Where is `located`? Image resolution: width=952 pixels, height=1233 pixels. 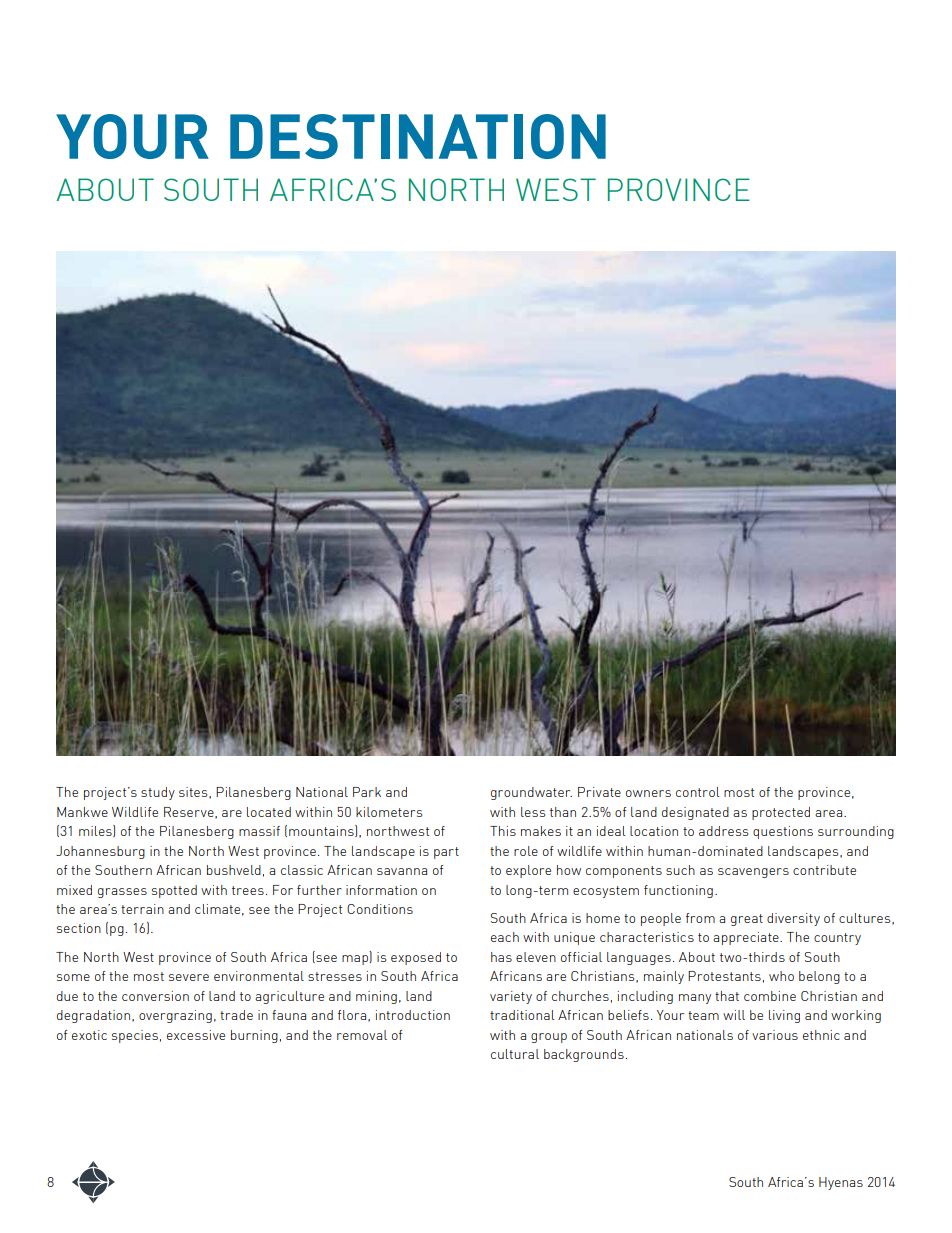 located is located at coordinates (269, 812).
